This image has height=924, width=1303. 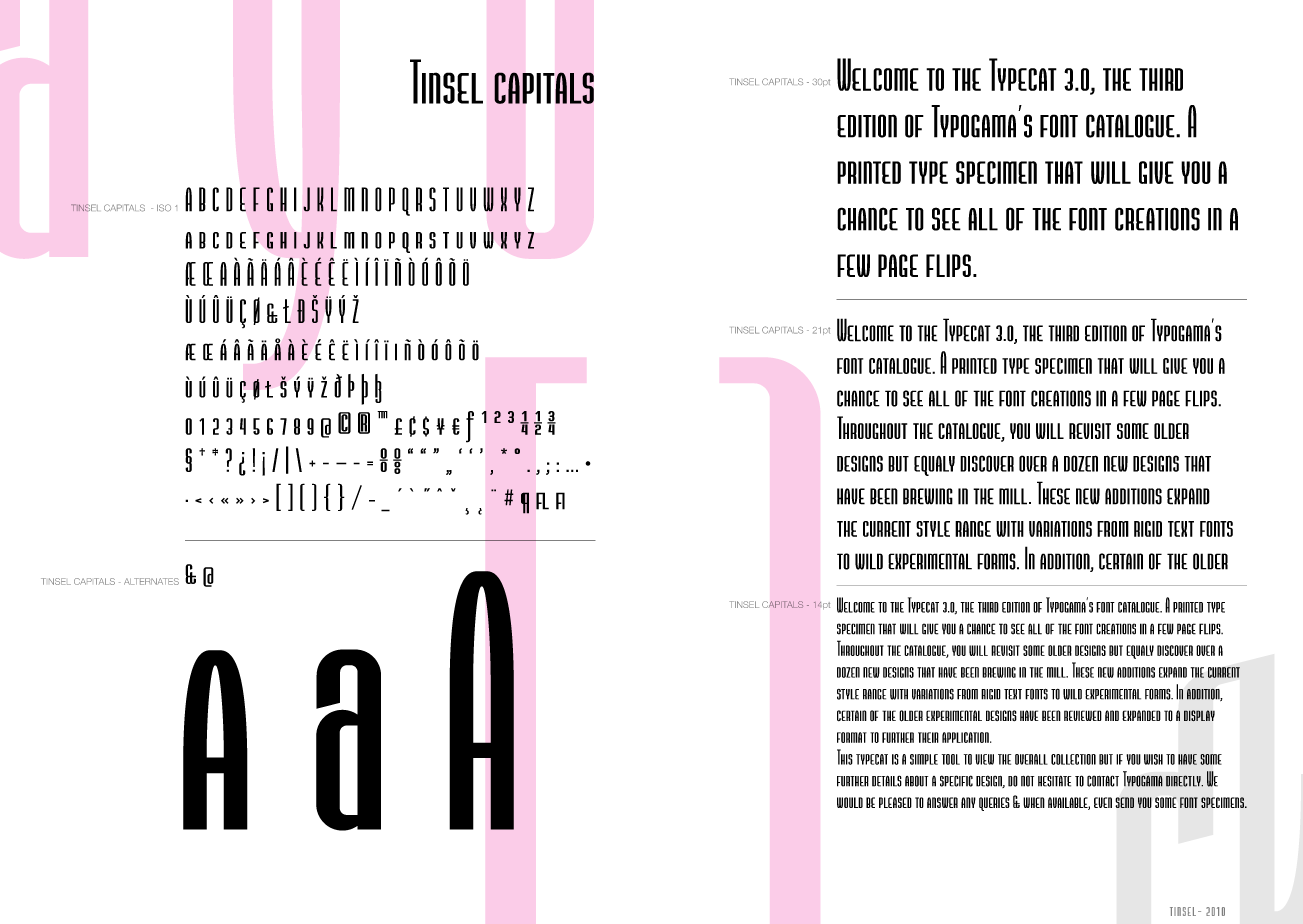 What do you see at coordinates (1073, 759) in the image?
I see `collection` at bounding box center [1073, 759].
